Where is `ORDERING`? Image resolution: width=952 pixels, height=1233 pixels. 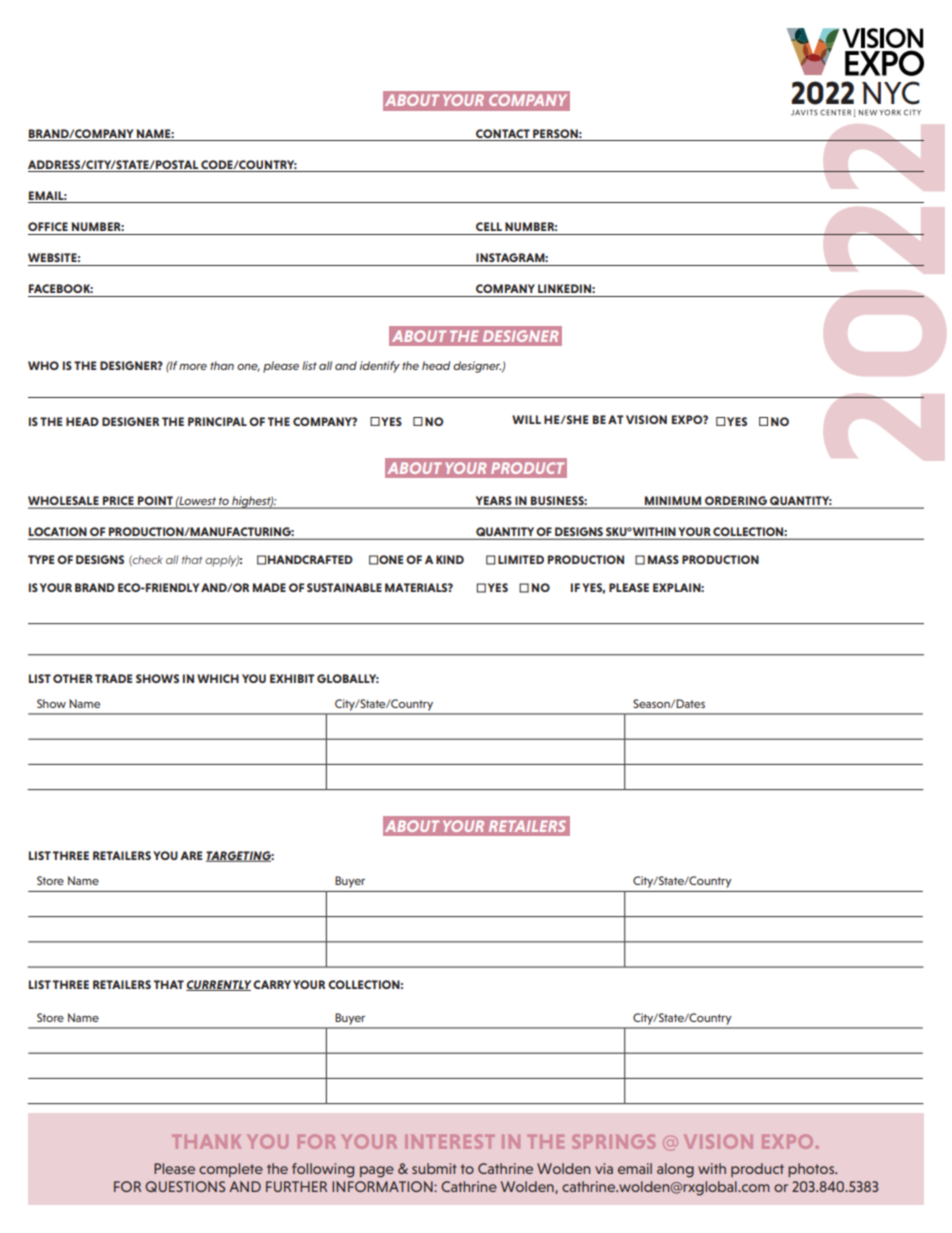 ORDERING is located at coordinates (736, 502).
